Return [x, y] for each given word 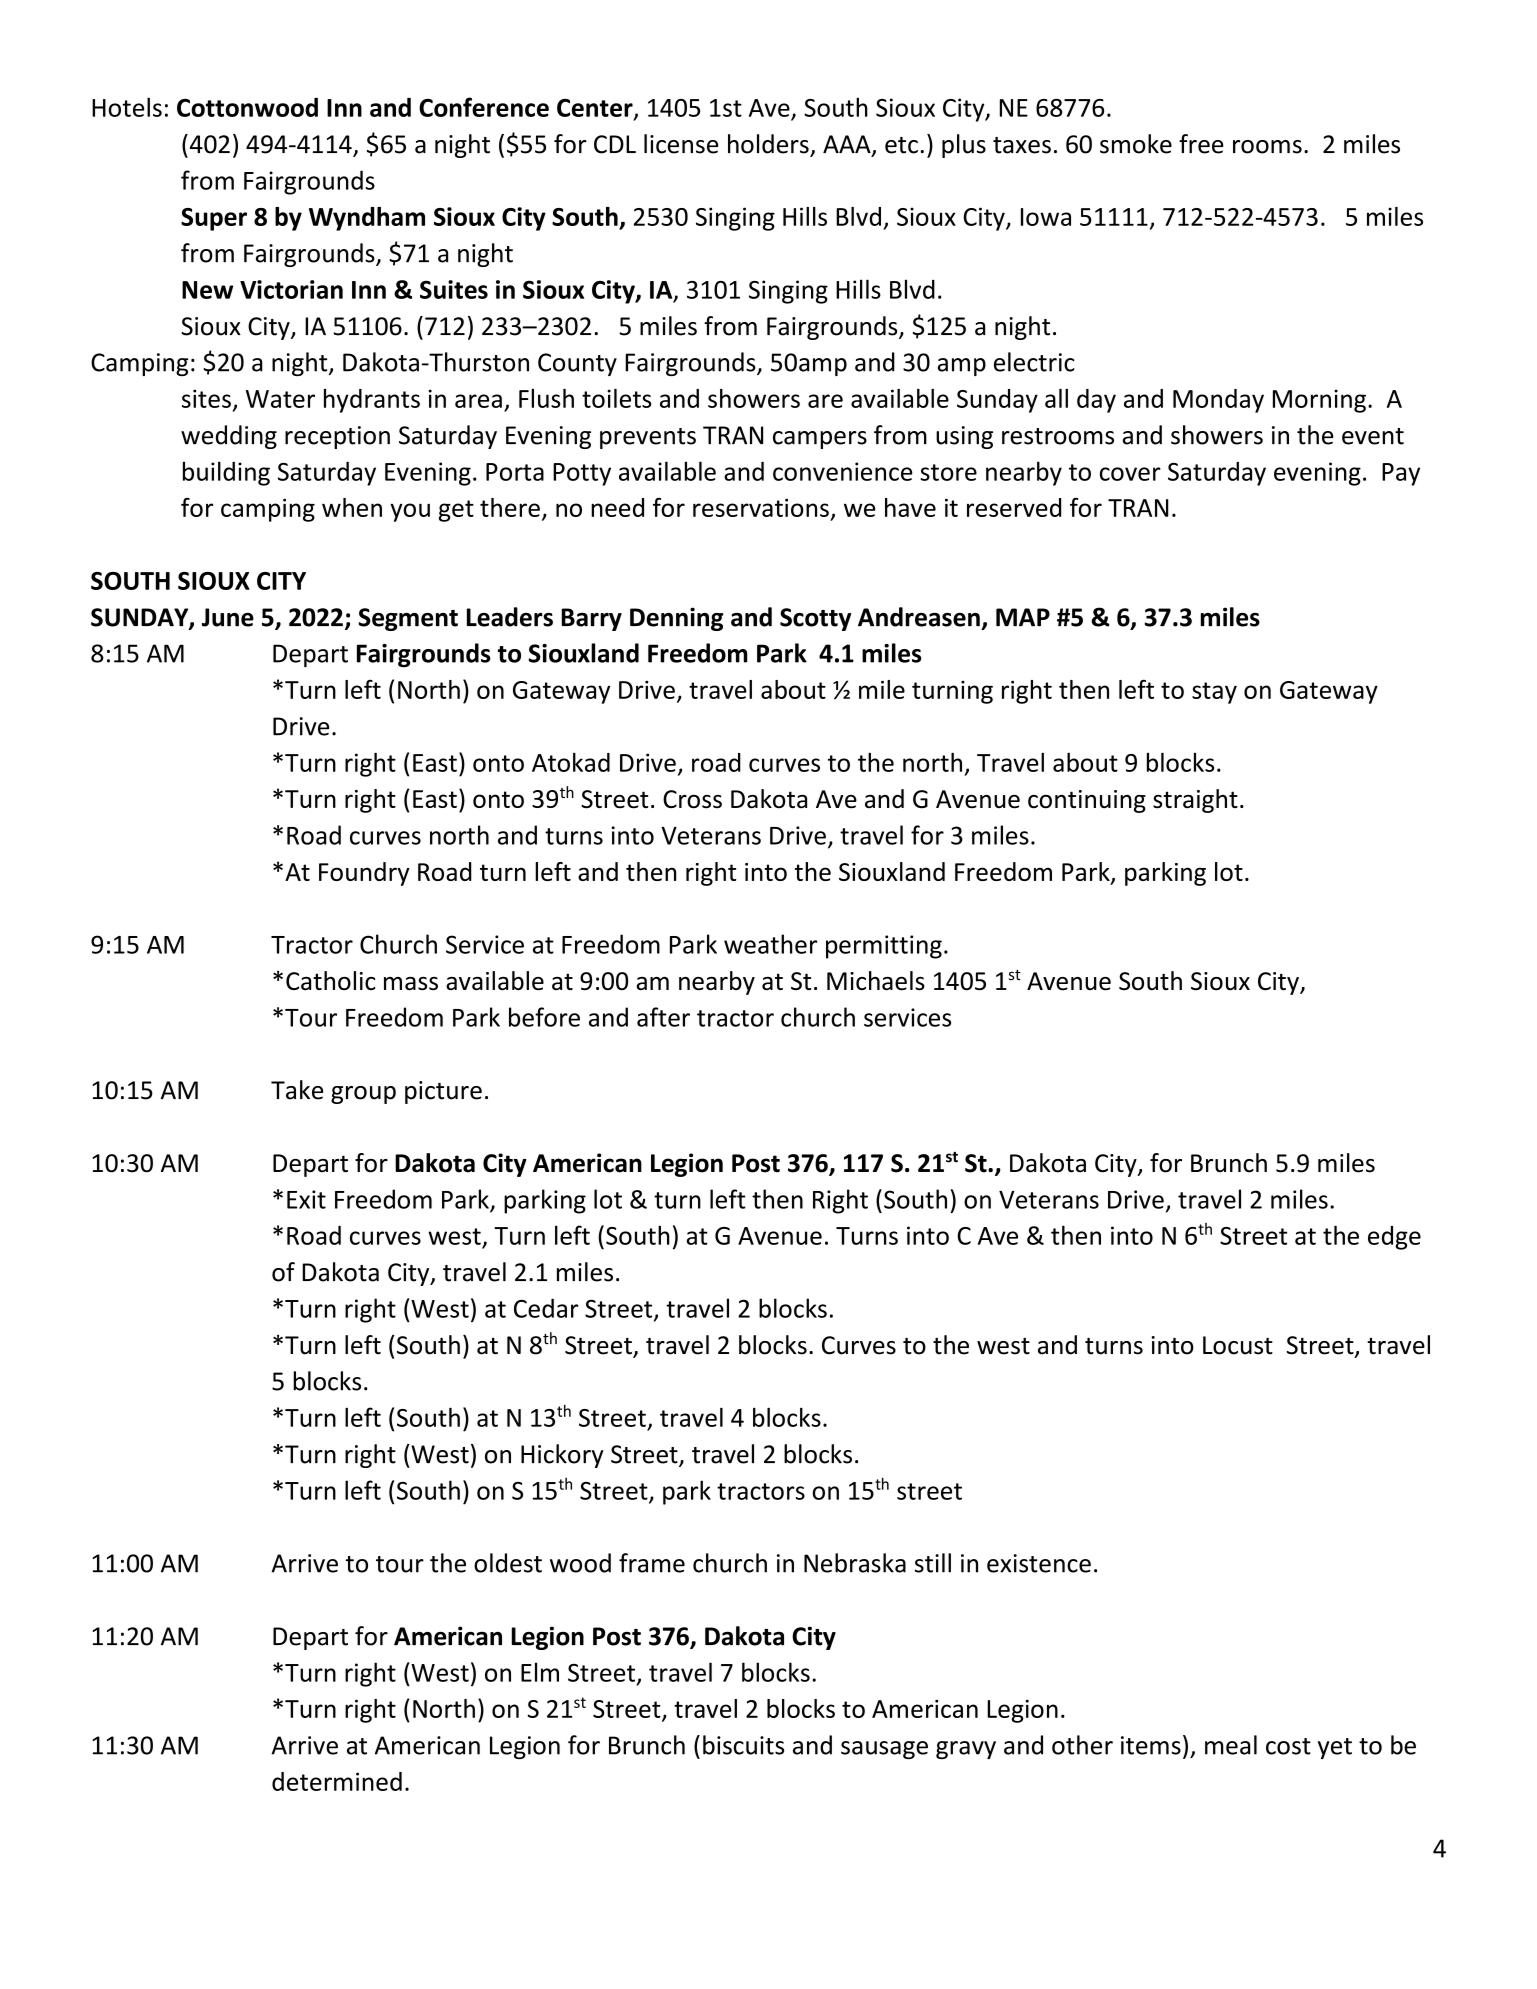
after [663, 1017]
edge [1394, 1238]
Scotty [815, 619]
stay [1214, 693]
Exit [306, 1199]
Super [214, 219]
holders [768, 144]
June [228, 617]
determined [337, 1781]
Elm [540, 1672]
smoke [1136, 144]
